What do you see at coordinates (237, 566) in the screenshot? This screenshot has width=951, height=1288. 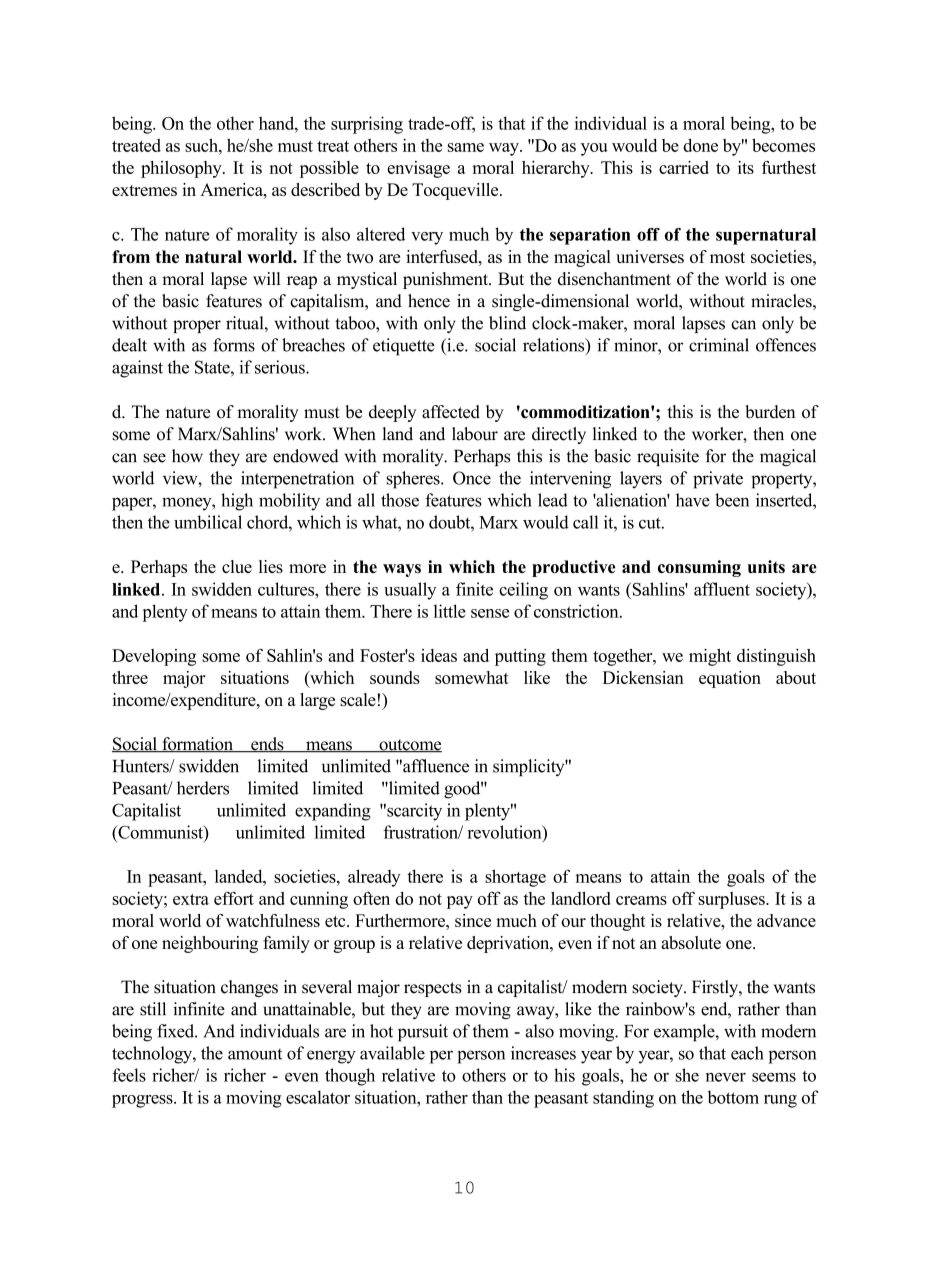 I see `clue` at bounding box center [237, 566].
